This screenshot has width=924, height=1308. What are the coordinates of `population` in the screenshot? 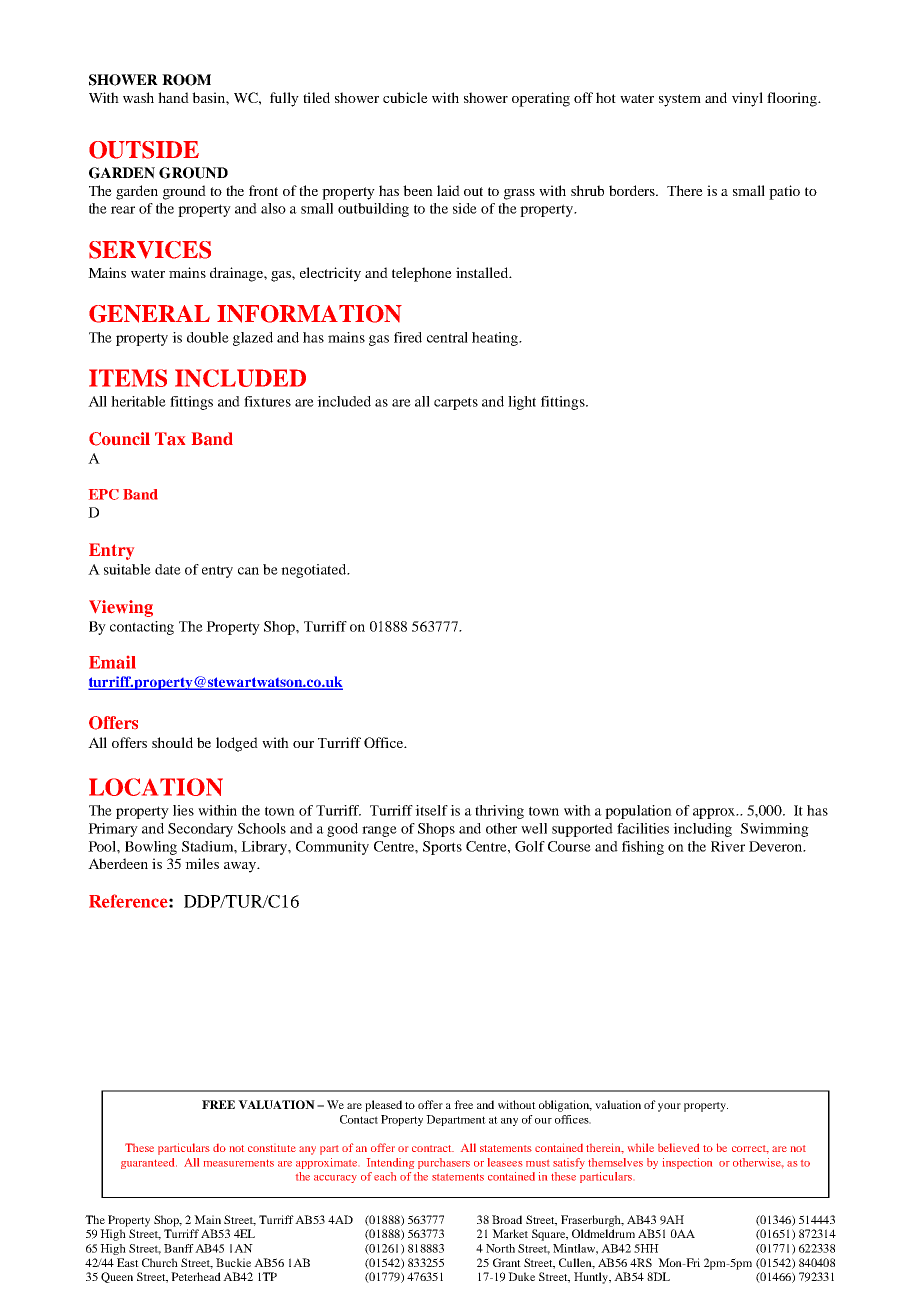 It's located at (638, 812).
